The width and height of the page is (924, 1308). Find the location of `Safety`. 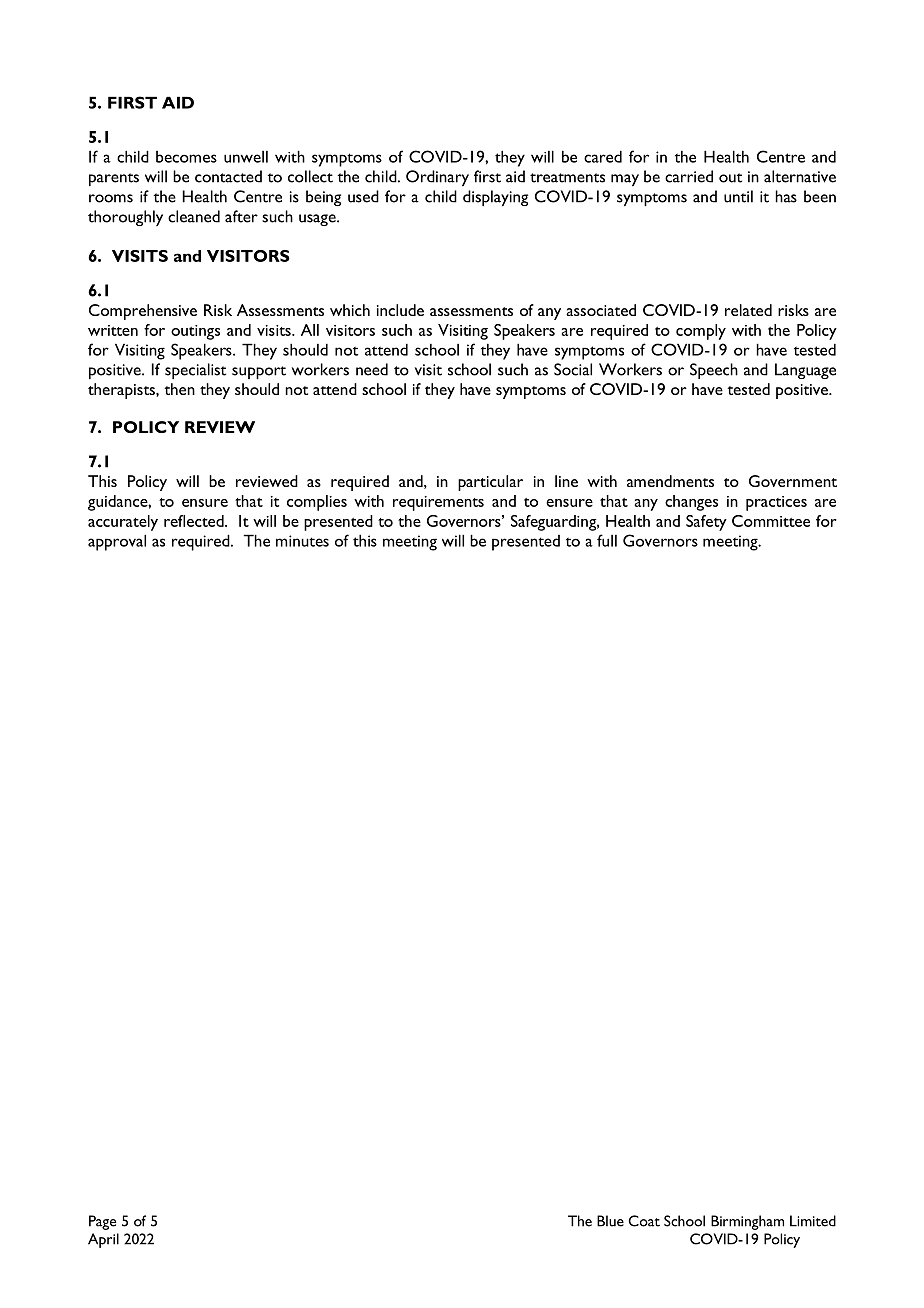

Safety is located at coordinates (706, 523).
